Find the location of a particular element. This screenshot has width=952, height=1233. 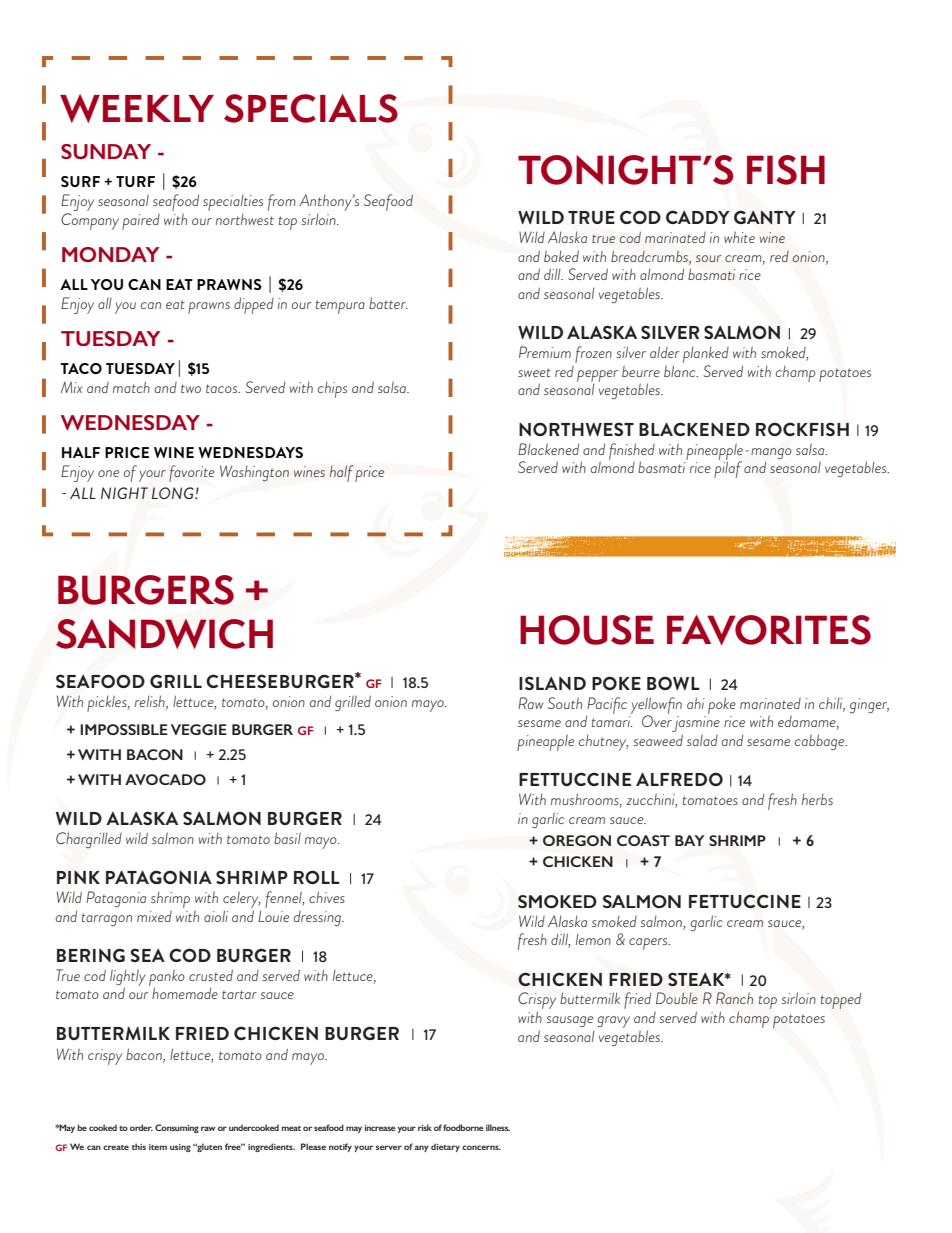

sweet is located at coordinates (534, 372).
